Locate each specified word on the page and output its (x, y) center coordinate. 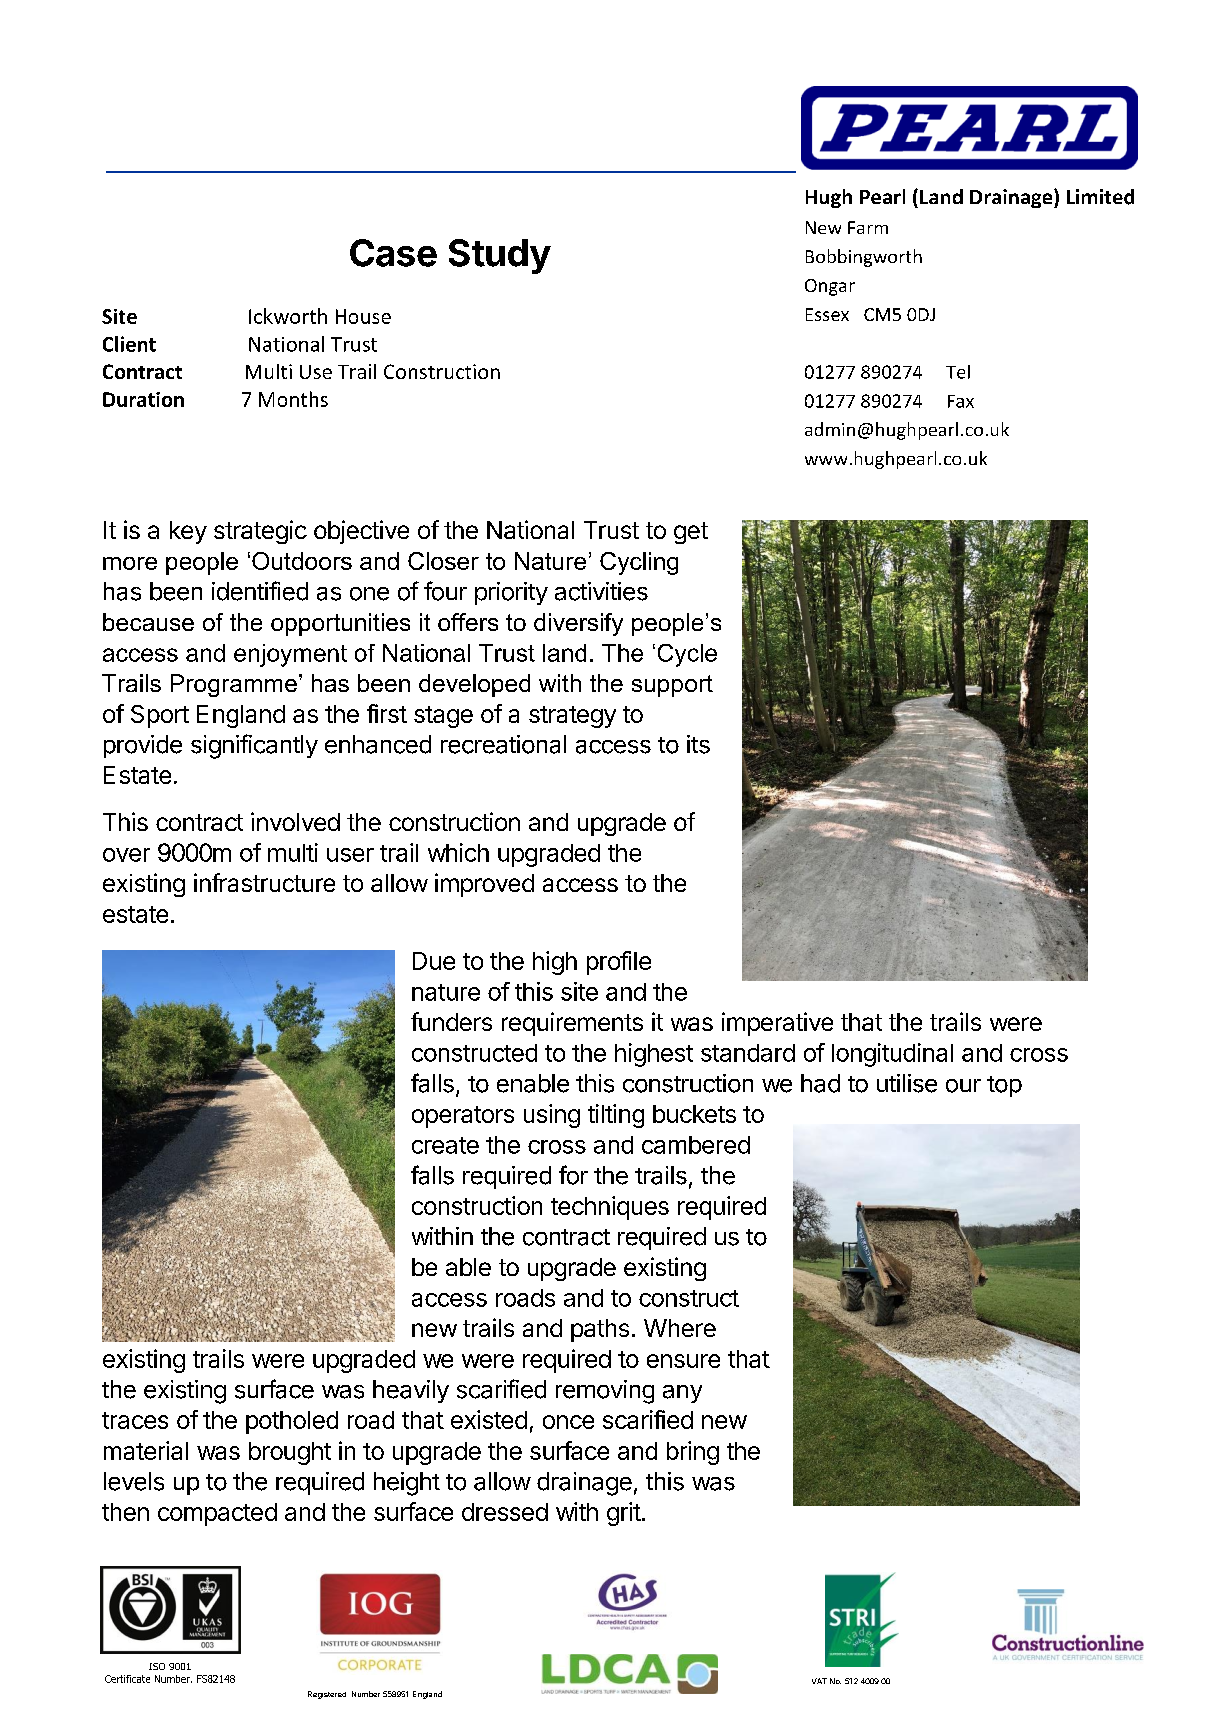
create (445, 1145)
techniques (610, 1208)
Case (393, 253)
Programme (234, 685)
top (1004, 1086)
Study (500, 256)
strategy (572, 717)
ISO (157, 1666)
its (698, 744)
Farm (868, 227)
